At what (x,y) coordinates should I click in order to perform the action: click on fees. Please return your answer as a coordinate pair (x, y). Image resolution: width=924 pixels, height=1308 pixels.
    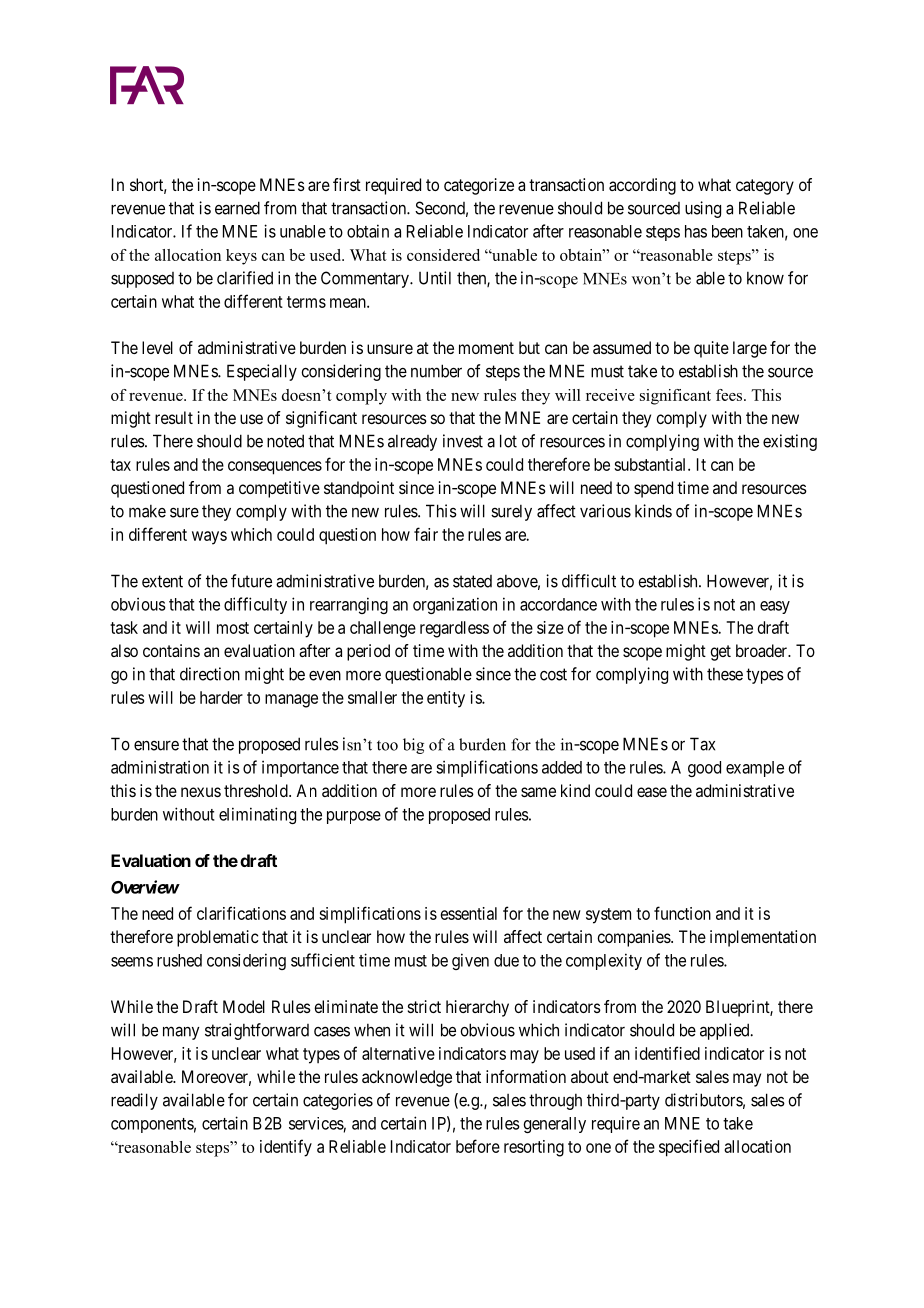
    Looking at the image, I should click on (730, 395).
